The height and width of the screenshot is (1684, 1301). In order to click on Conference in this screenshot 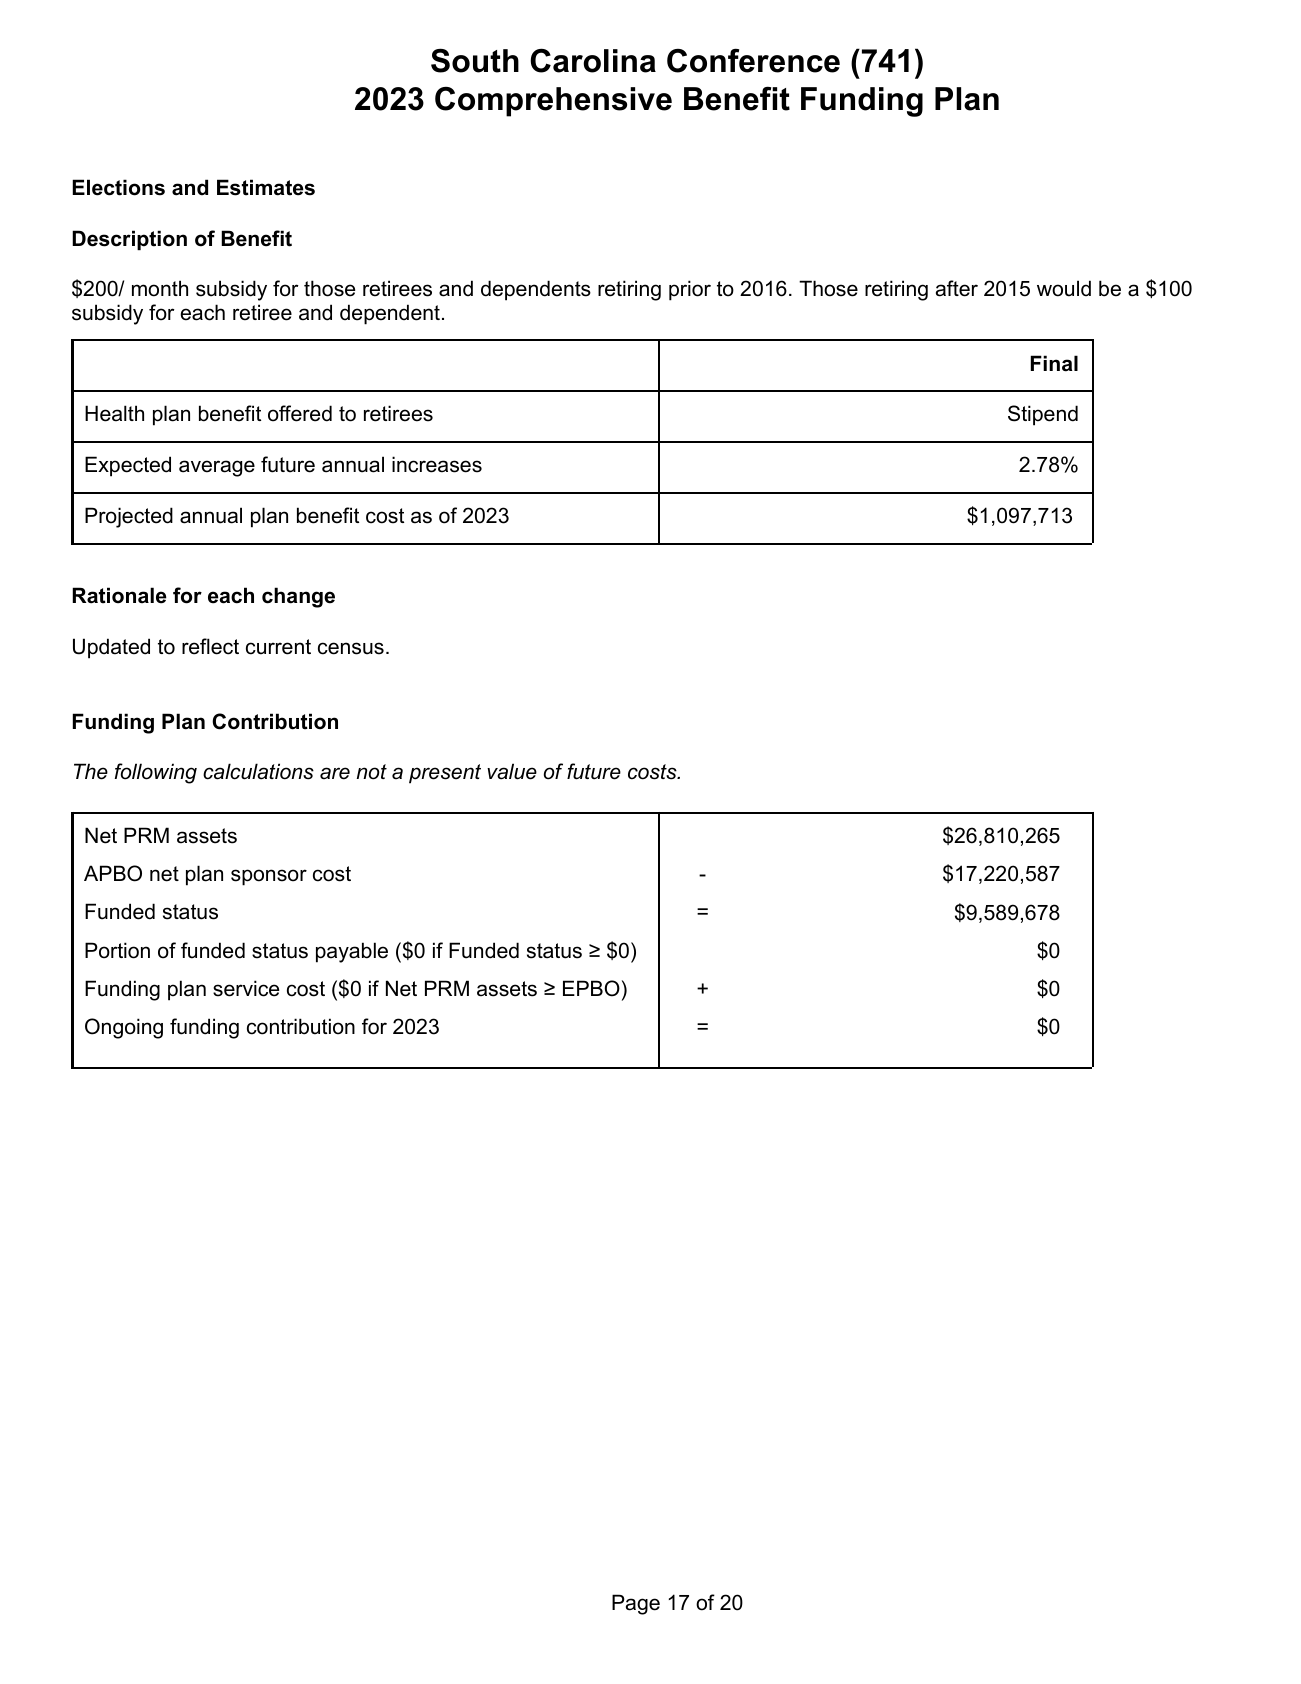, I will do `click(753, 60)`.
